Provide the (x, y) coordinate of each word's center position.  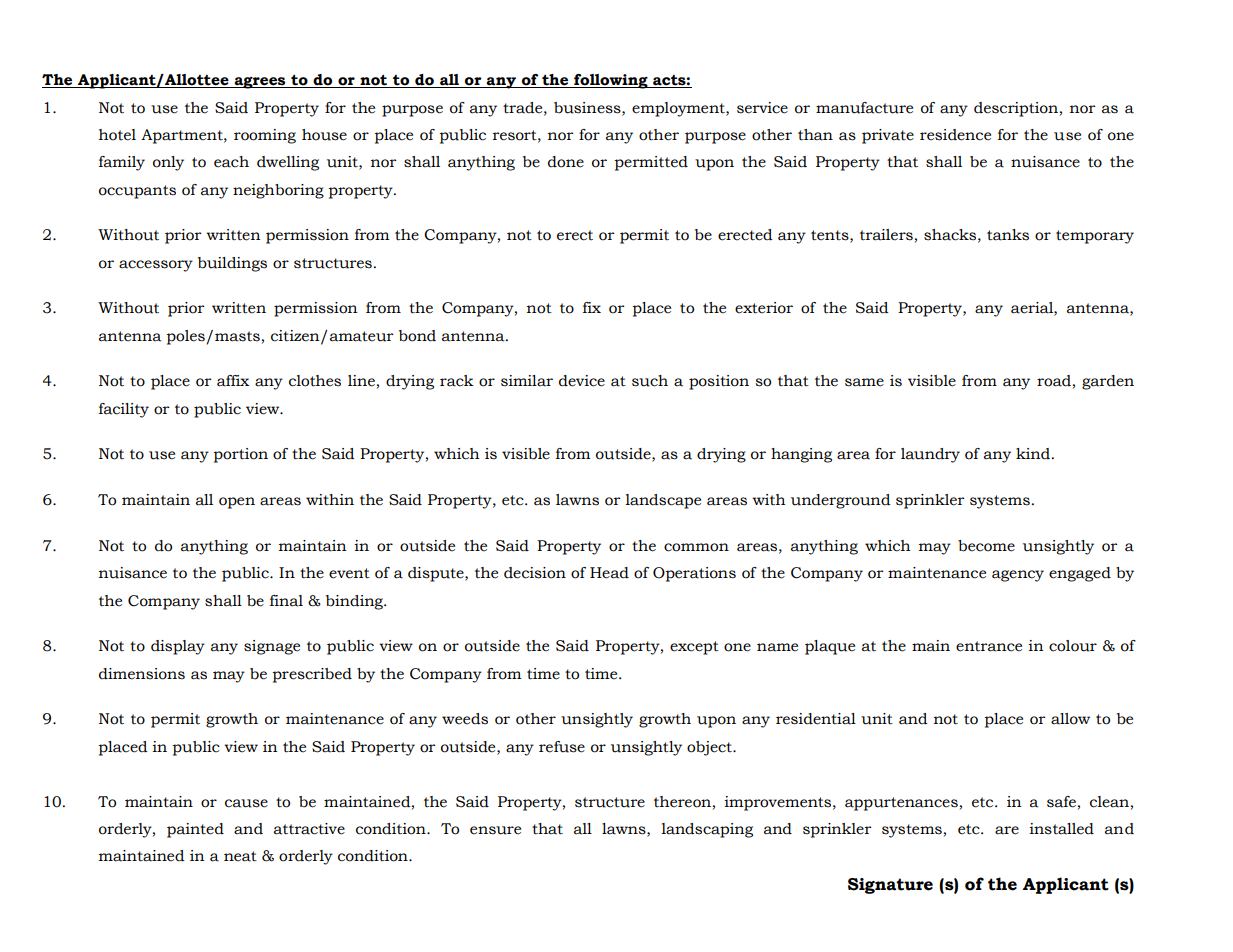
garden (1108, 382)
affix (233, 381)
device (582, 381)
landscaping (707, 830)
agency (1018, 576)
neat (240, 856)
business (588, 108)
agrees (260, 83)
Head (609, 573)
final (286, 601)
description (1016, 109)
